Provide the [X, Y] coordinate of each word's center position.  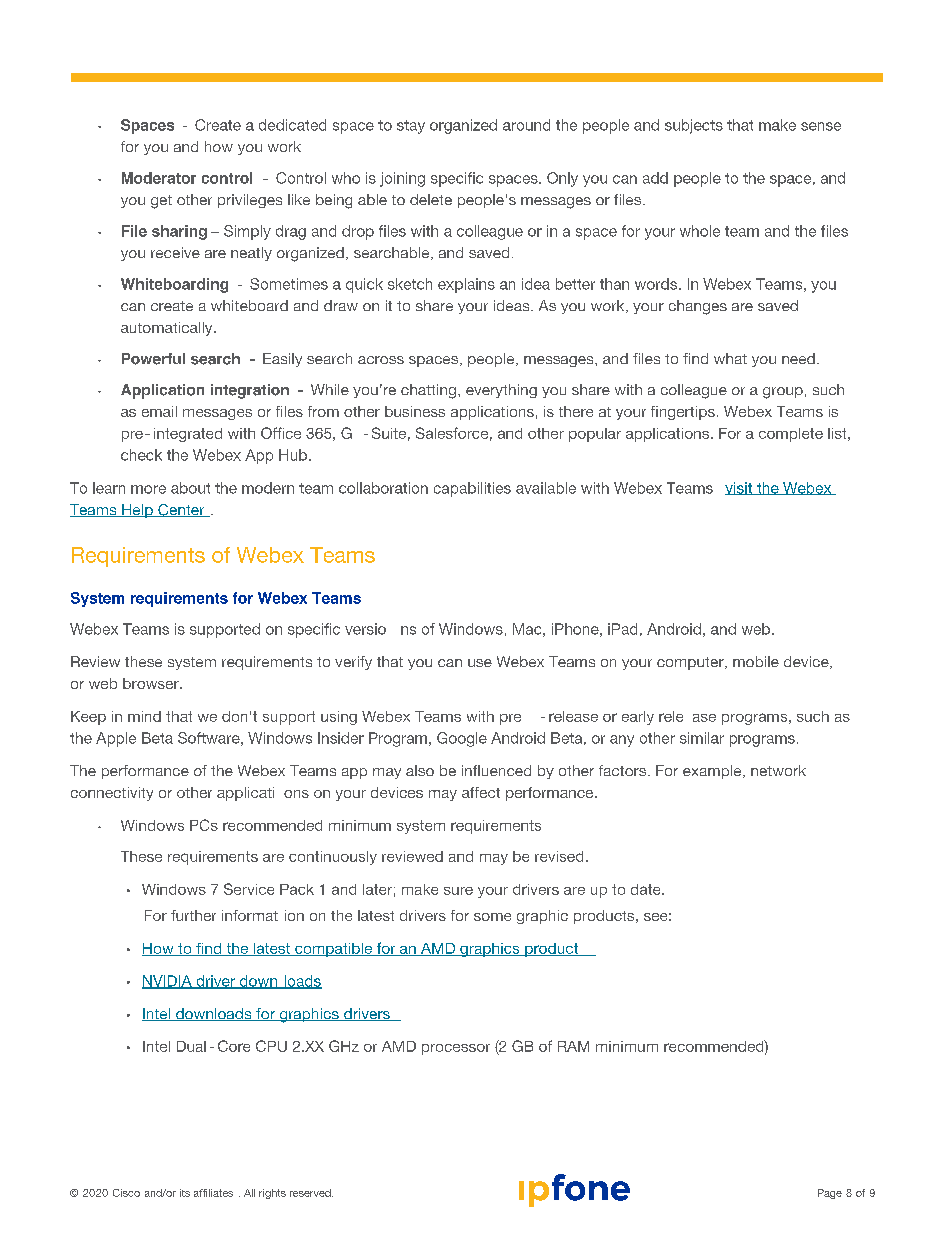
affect [481, 792]
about [190, 488]
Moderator [159, 178]
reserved [311, 1193]
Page [830, 1194]
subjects [694, 126]
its [185, 1193]
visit [740, 488]
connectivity [112, 794]
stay [411, 127]
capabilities [472, 489]
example [713, 772]
